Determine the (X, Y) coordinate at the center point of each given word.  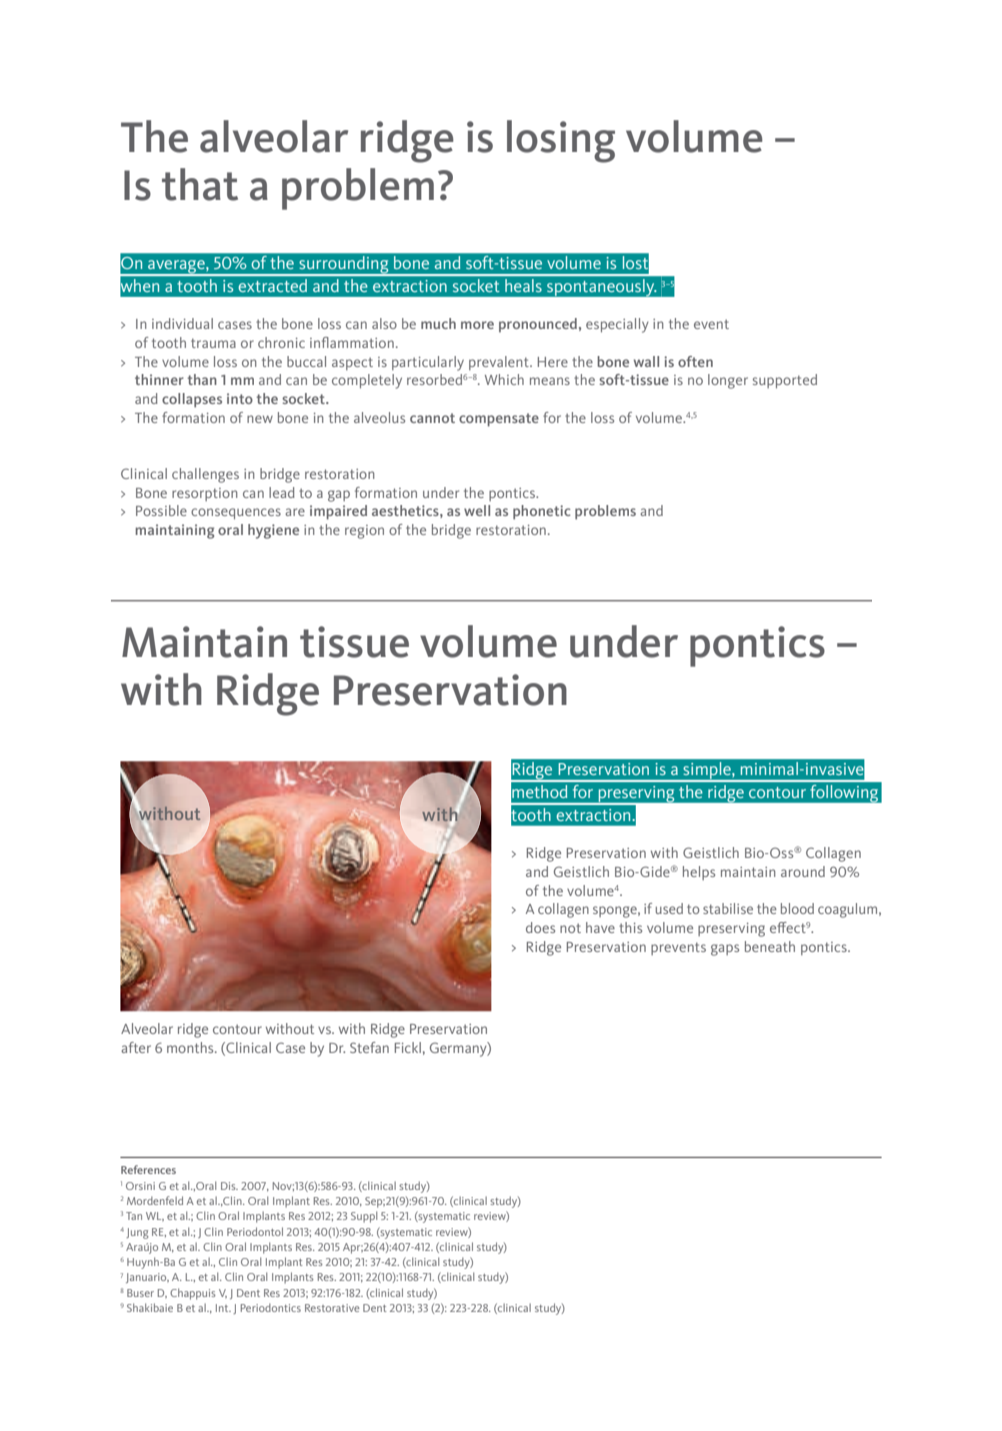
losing (561, 141)
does (540, 927)
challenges (205, 475)
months (191, 1047)
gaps (725, 950)
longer (728, 381)
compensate (499, 420)
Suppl (364, 1217)
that (200, 184)
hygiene (273, 531)
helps (699, 873)
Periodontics (271, 1307)
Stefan (369, 1047)
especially (617, 325)
